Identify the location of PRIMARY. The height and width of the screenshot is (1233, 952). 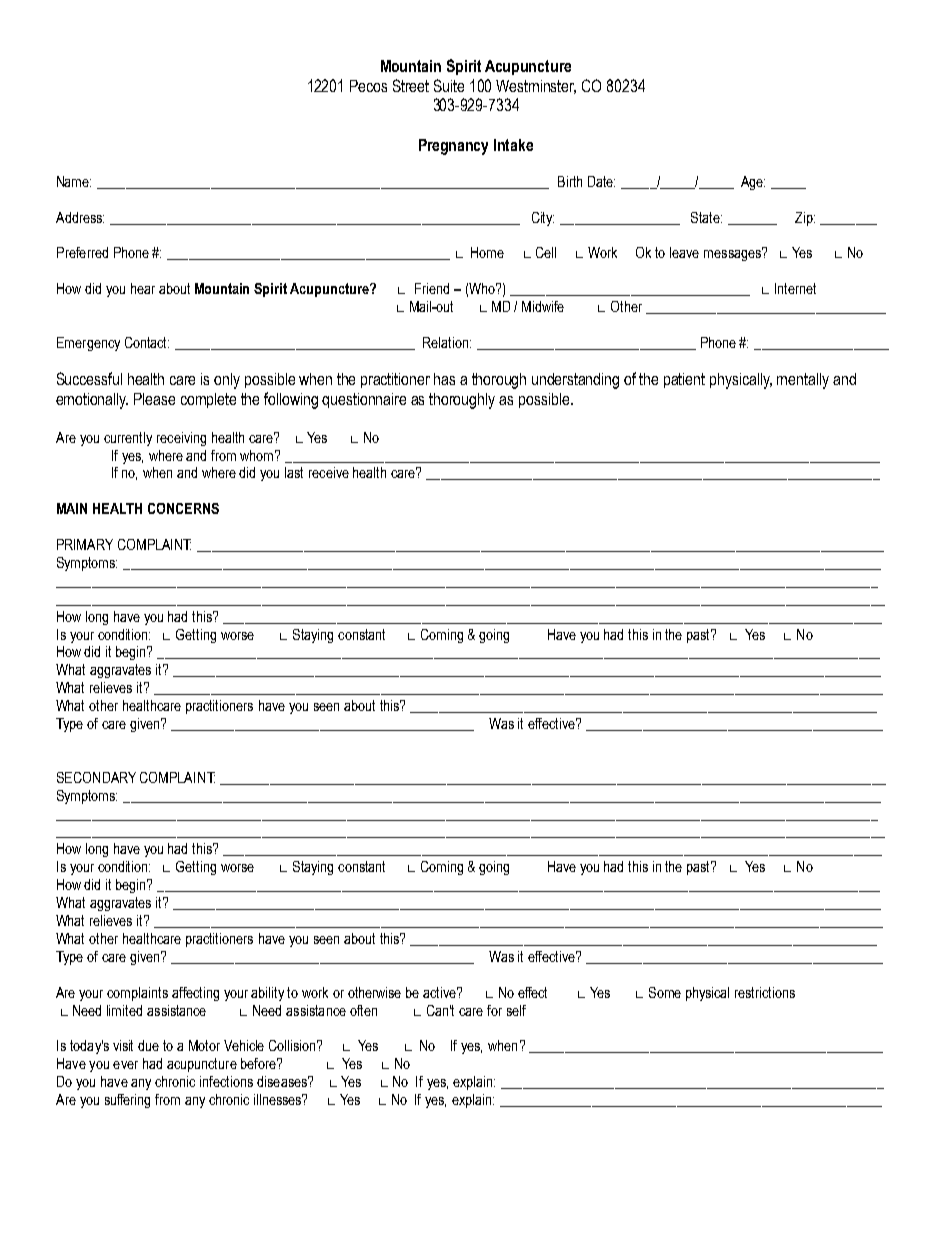
(85, 544).
